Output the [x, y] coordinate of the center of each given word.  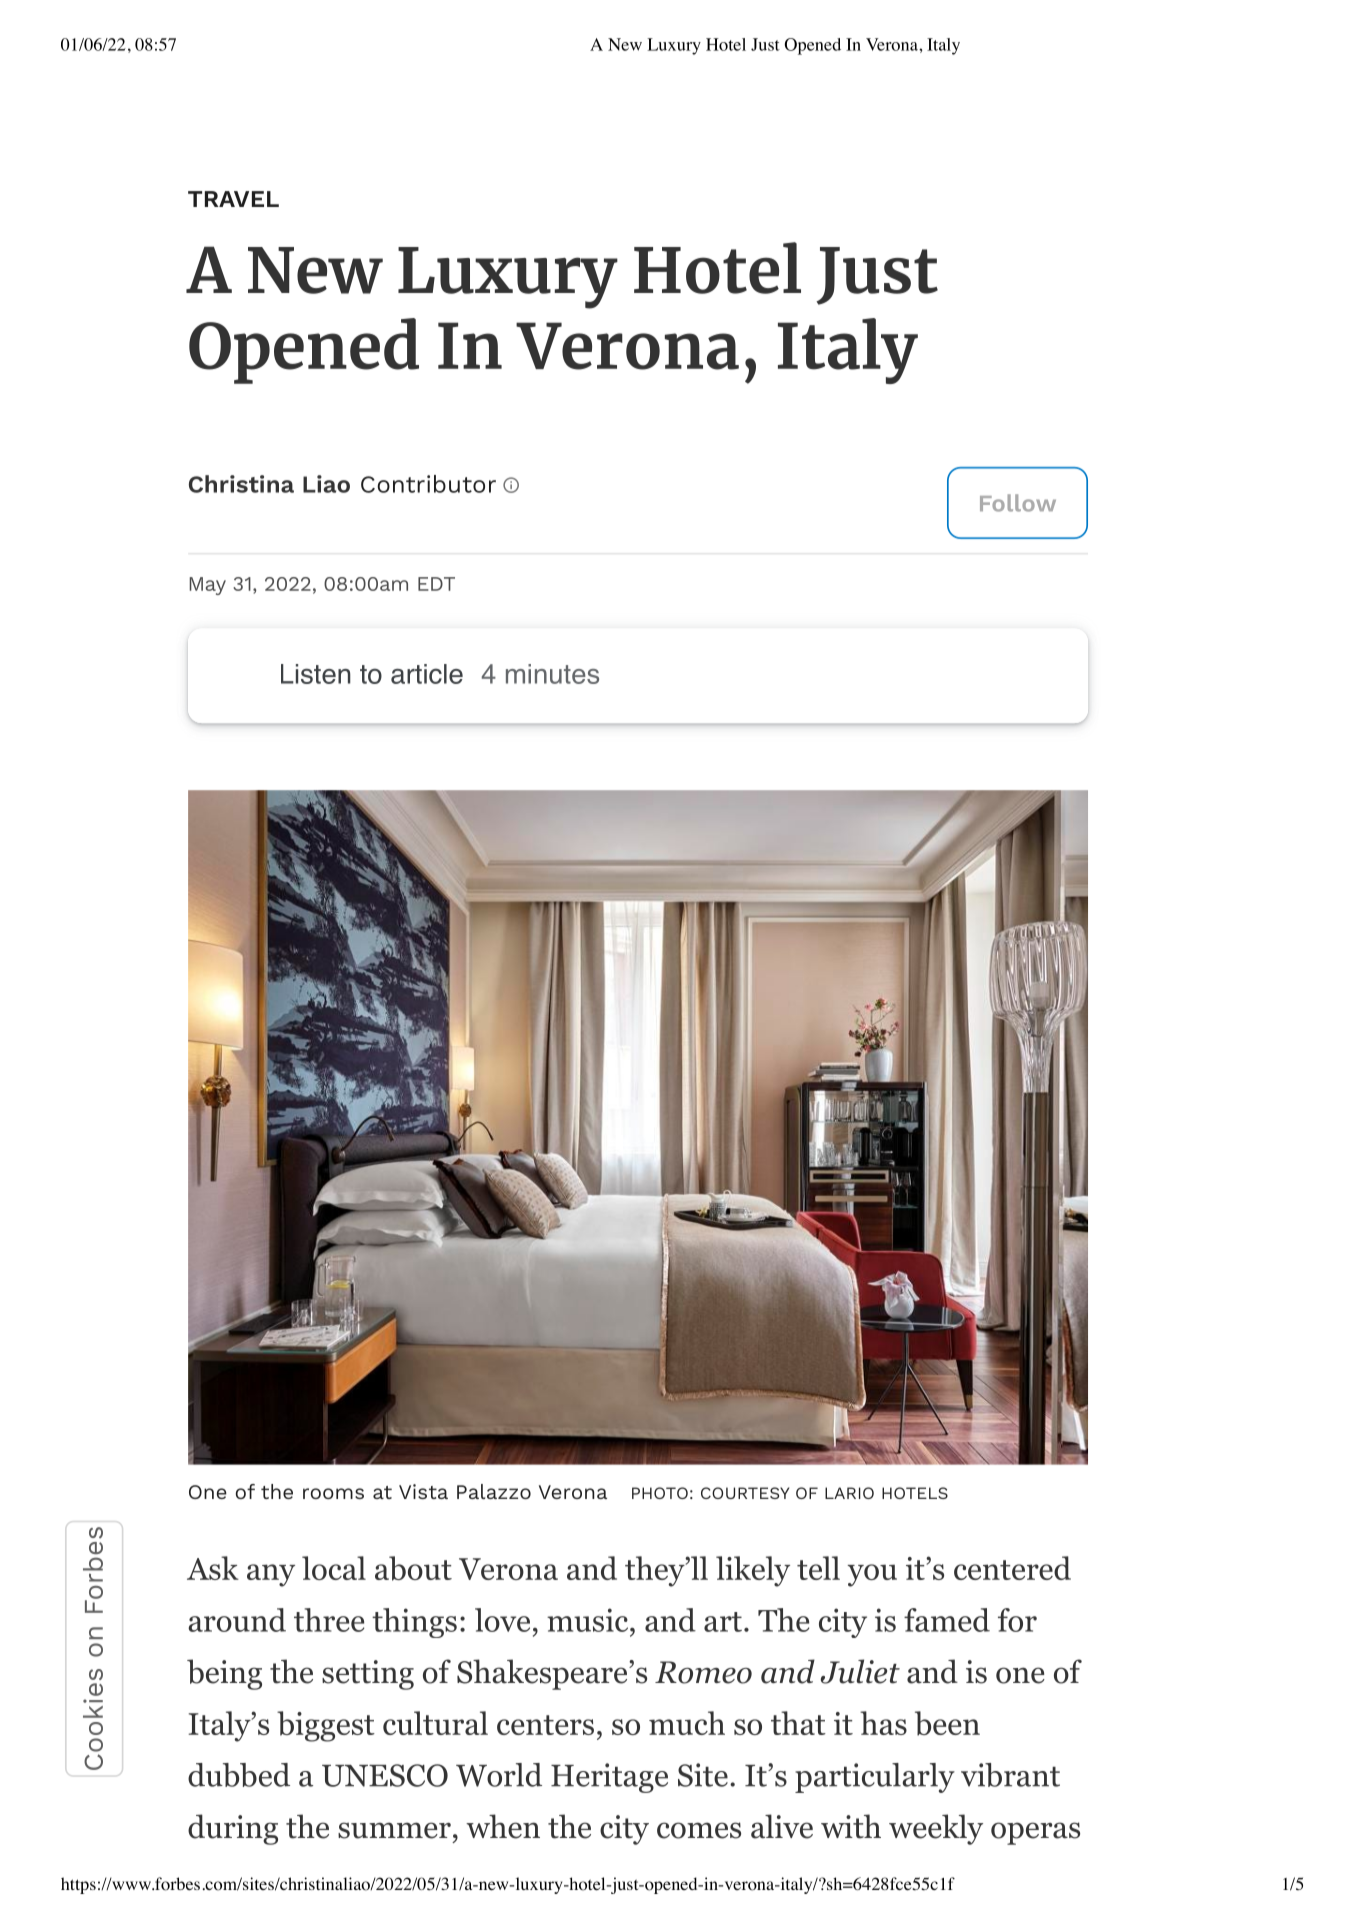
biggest [326, 1726]
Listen [316, 674]
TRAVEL [233, 199]
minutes [552, 674]
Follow [1018, 503]
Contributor [428, 484]
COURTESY [745, 1493]
